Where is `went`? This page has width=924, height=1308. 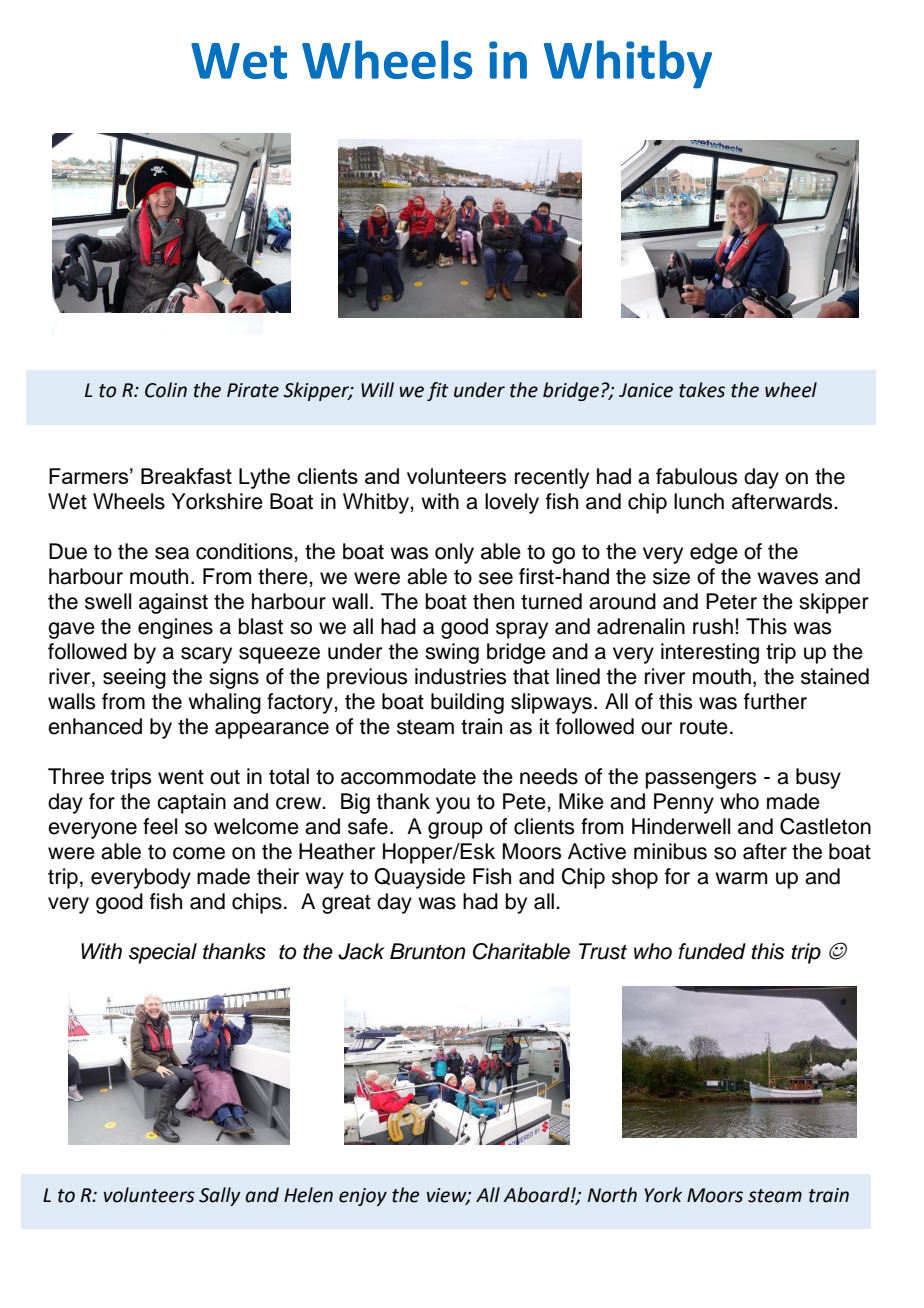
went is located at coordinates (181, 777).
